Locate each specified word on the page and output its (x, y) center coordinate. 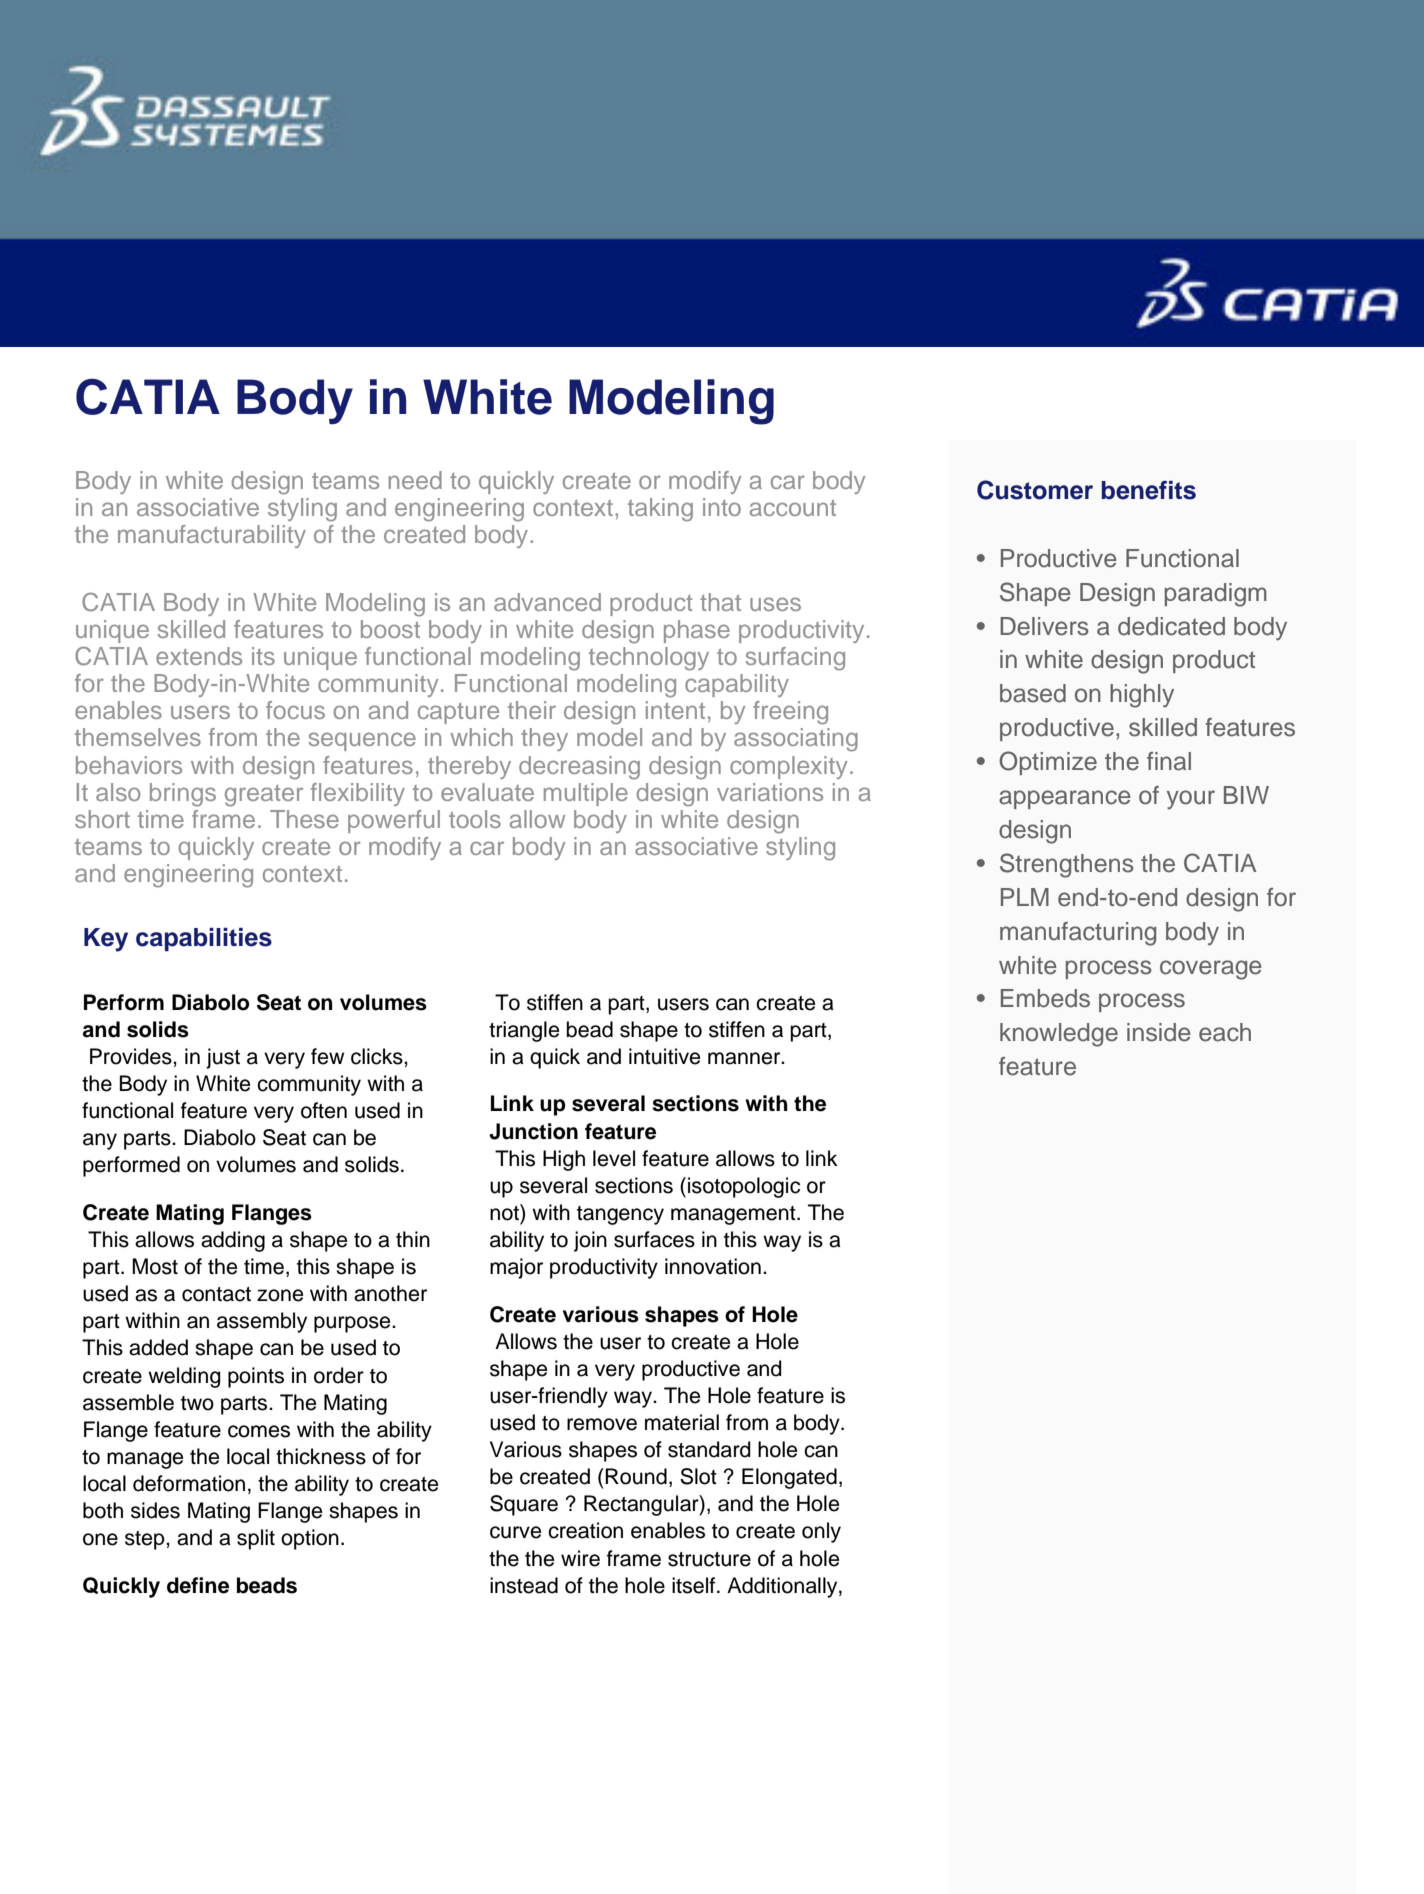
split (256, 1539)
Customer (1035, 490)
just (223, 1058)
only (821, 1532)
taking (660, 510)
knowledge (1059, 1035)
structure (709, 1559)
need (415, 480)
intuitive (664, 1056)
